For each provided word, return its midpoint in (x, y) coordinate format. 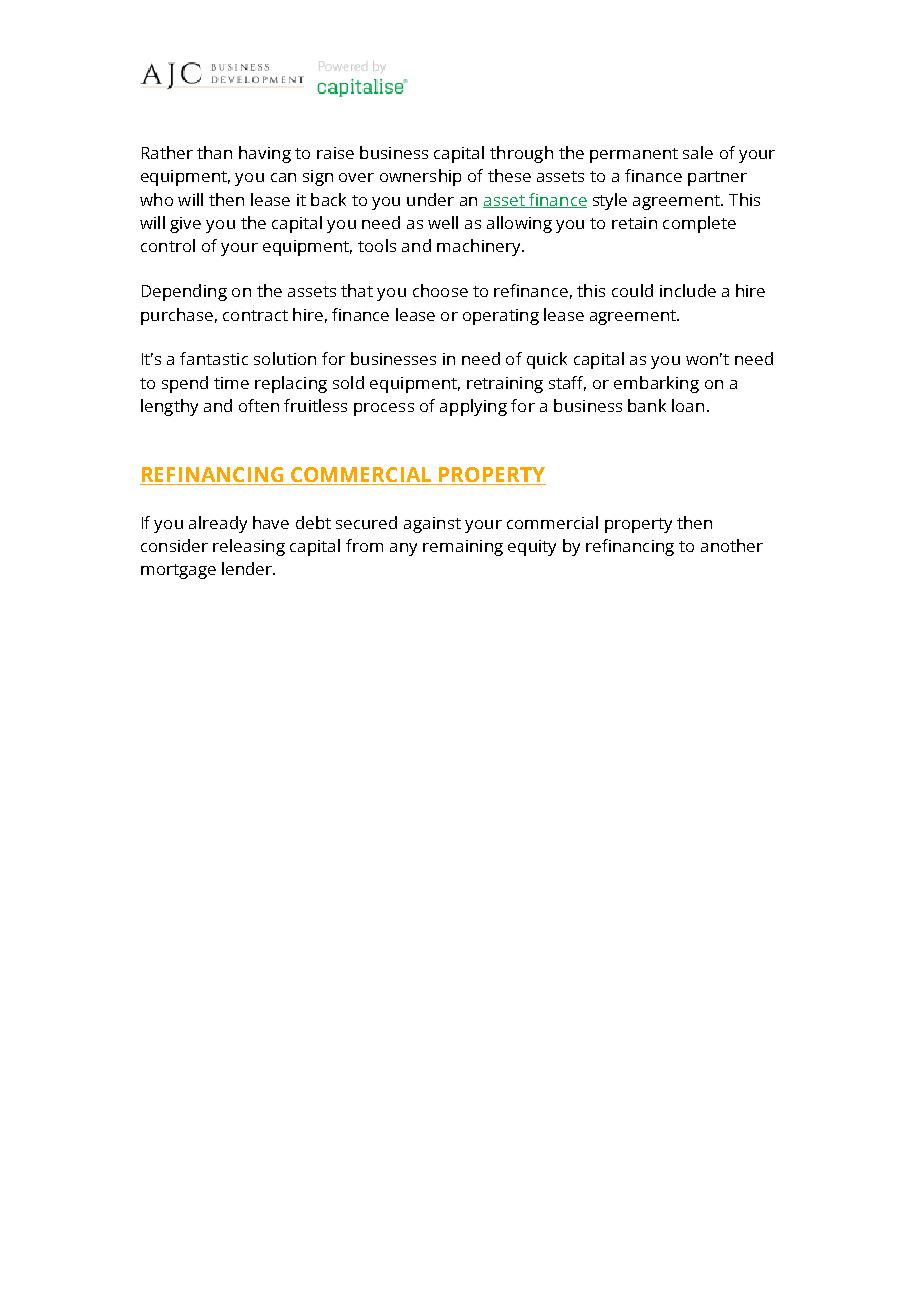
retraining (505, 385)
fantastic (214, 358)
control (168, 245)
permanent (634, 155)
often (259, 405)
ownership (420, 177)
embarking (656, 384)
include (688, 290)
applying (473, 407)
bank (647, 405)
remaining (463, 548)
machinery (480, 247)
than (214, 152)
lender (248, 568)
